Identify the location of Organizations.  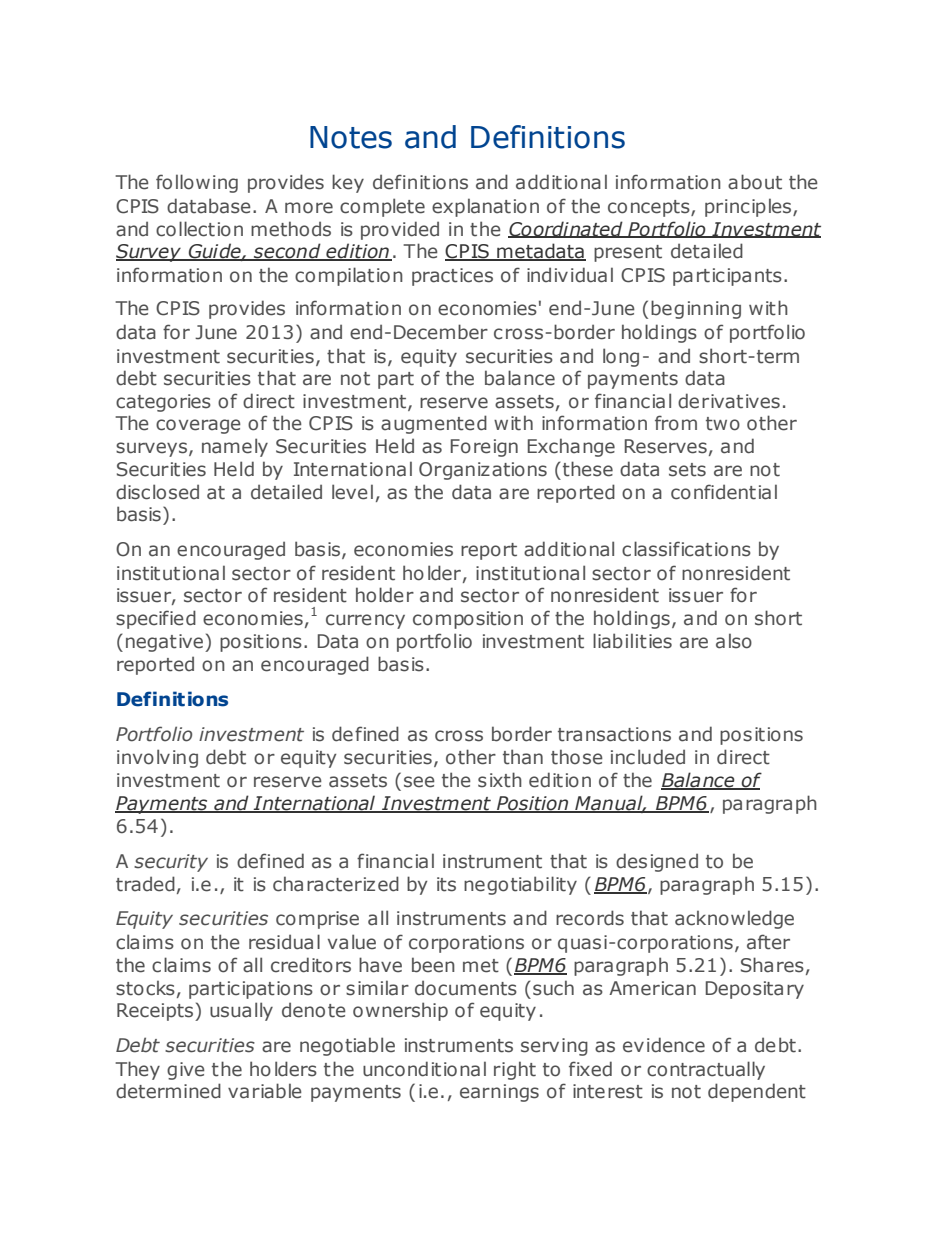
(483, 471).
